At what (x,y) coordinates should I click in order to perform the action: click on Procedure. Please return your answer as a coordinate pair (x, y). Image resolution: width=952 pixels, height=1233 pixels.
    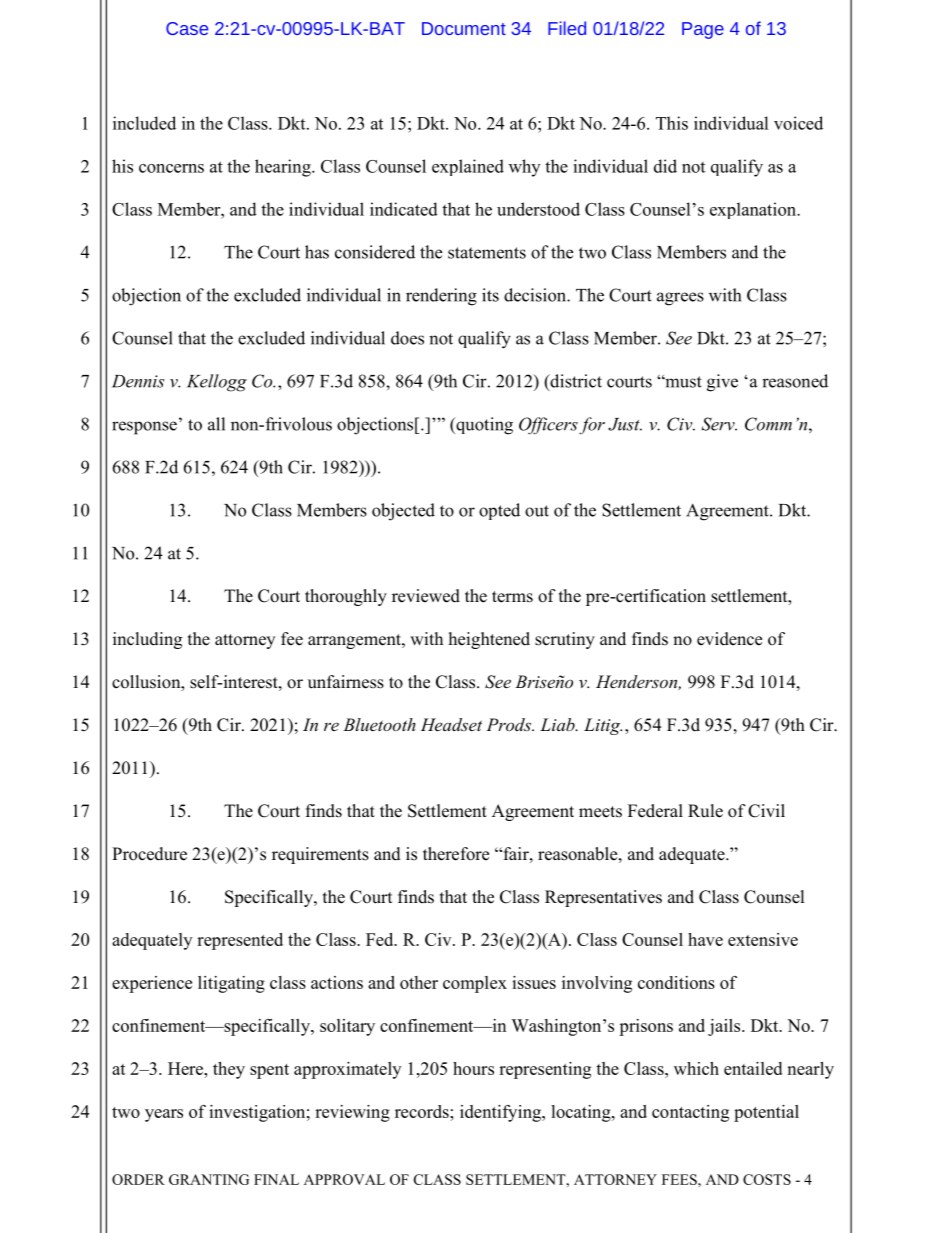
    Looking at the image, I should click on (149, 854).
